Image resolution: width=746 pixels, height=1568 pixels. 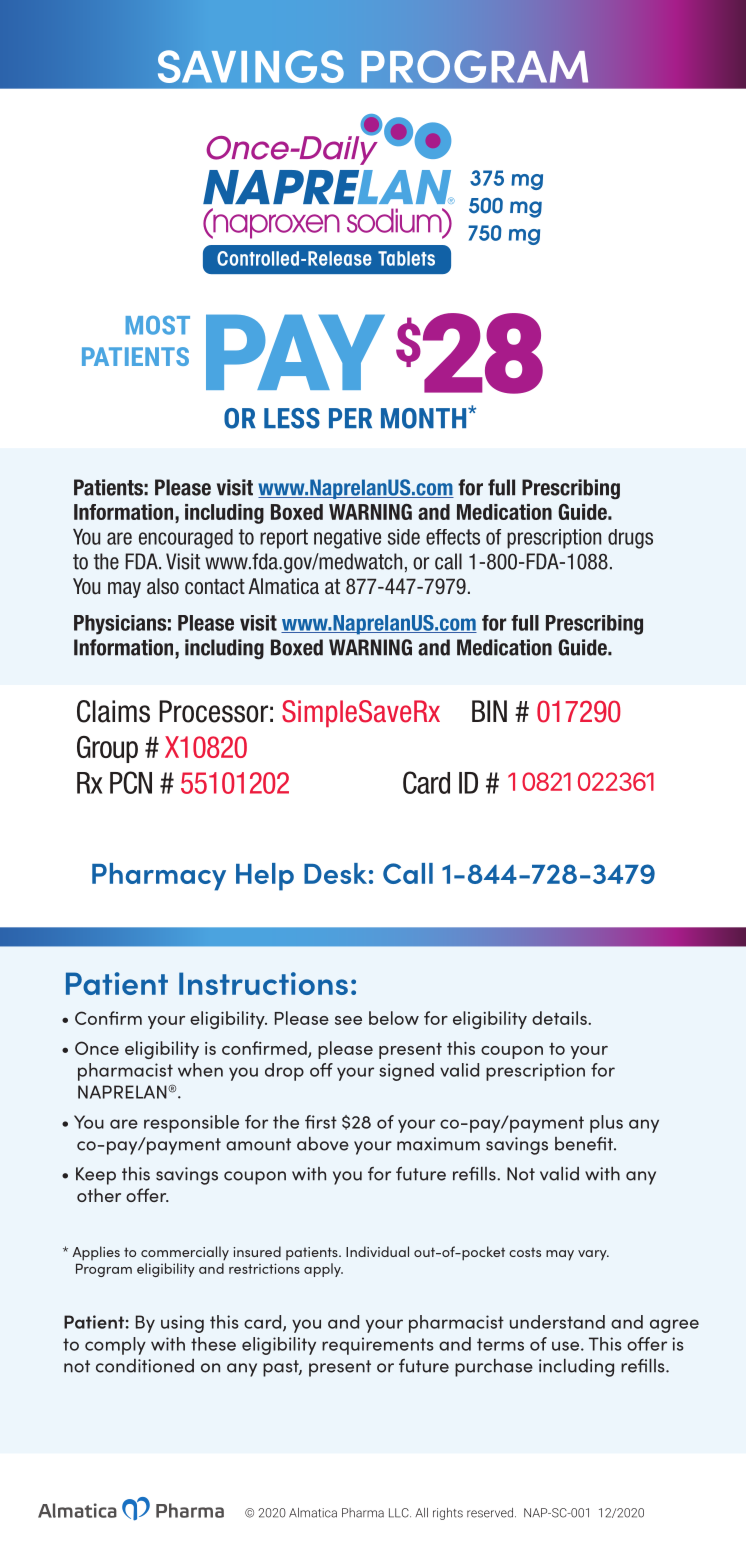 What do you see at coordinates (400, 1513) in the image?
I see `LLC` at bounding box center [400, 1513].
